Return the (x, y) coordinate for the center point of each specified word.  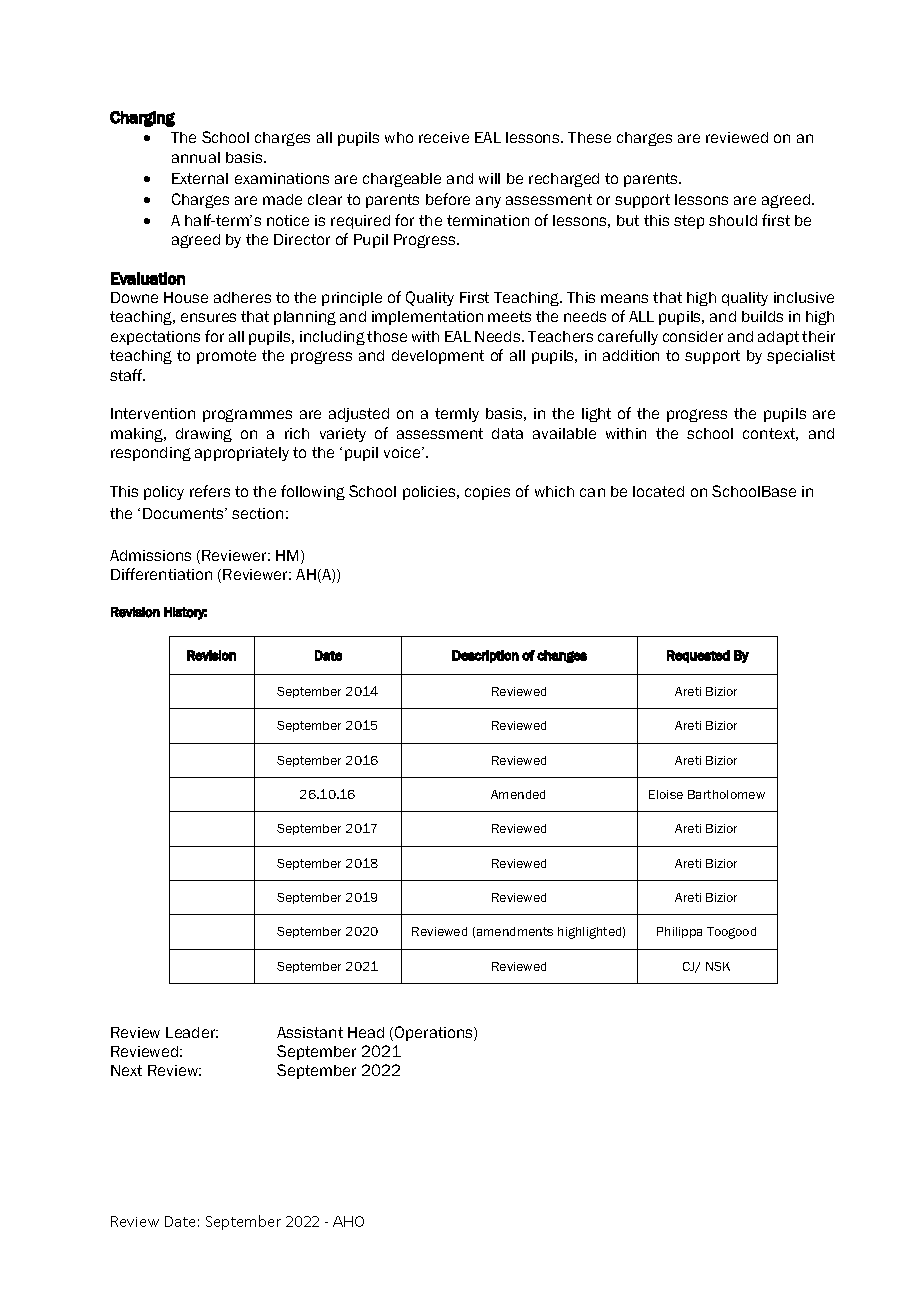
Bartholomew (726, 794)
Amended (518, 794)
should (733, 220)
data (507, 433)
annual (196, 157)
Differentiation (161, 574)
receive (444, 137)
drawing (204, 435)
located (658, 491)
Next (126, 1070)
